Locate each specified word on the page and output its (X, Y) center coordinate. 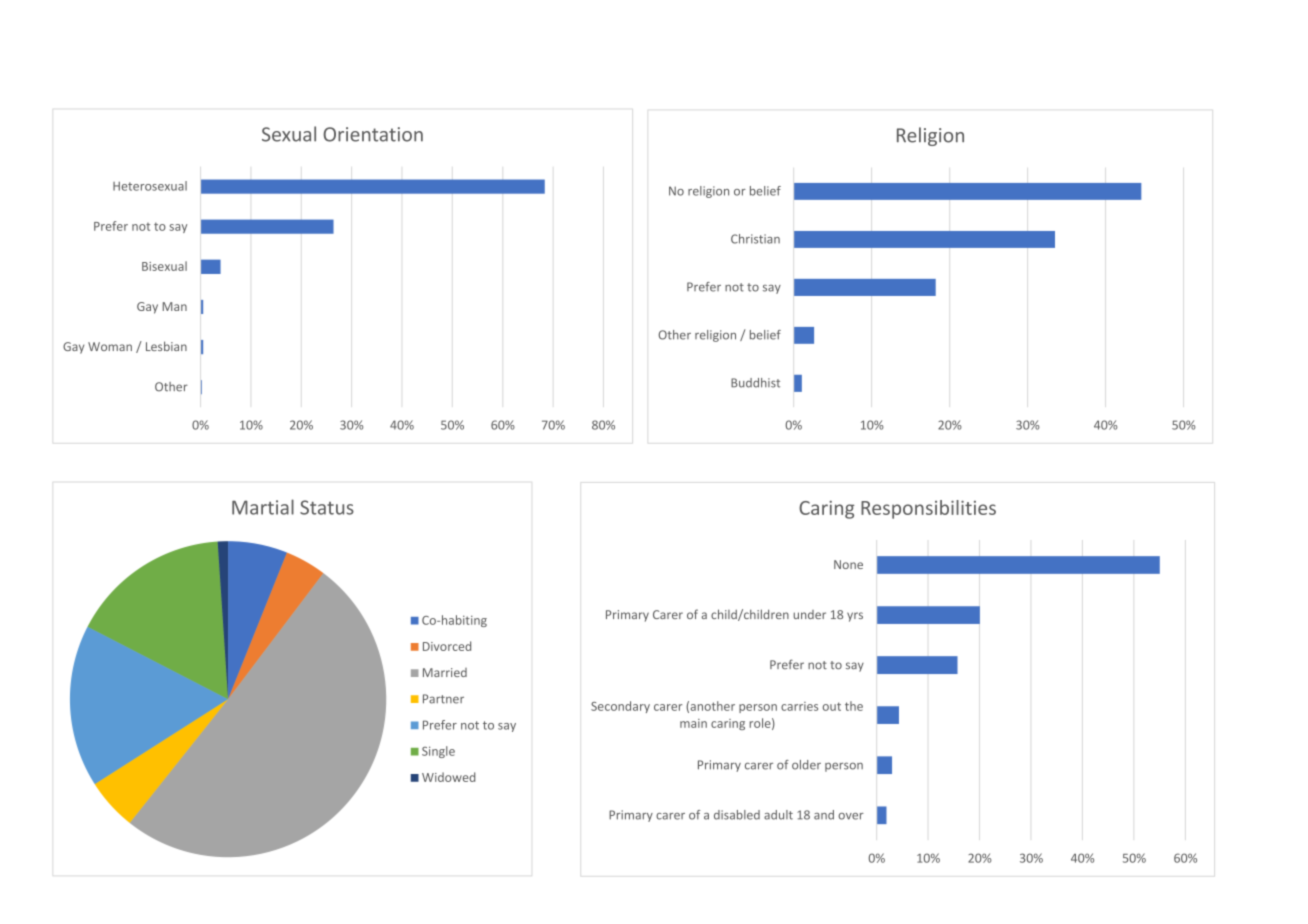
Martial (263, 507)
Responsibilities (928, 509)
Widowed (448, 777)
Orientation (373, 134)
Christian (755, 239)
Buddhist (755, 383)
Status (327, 507)
